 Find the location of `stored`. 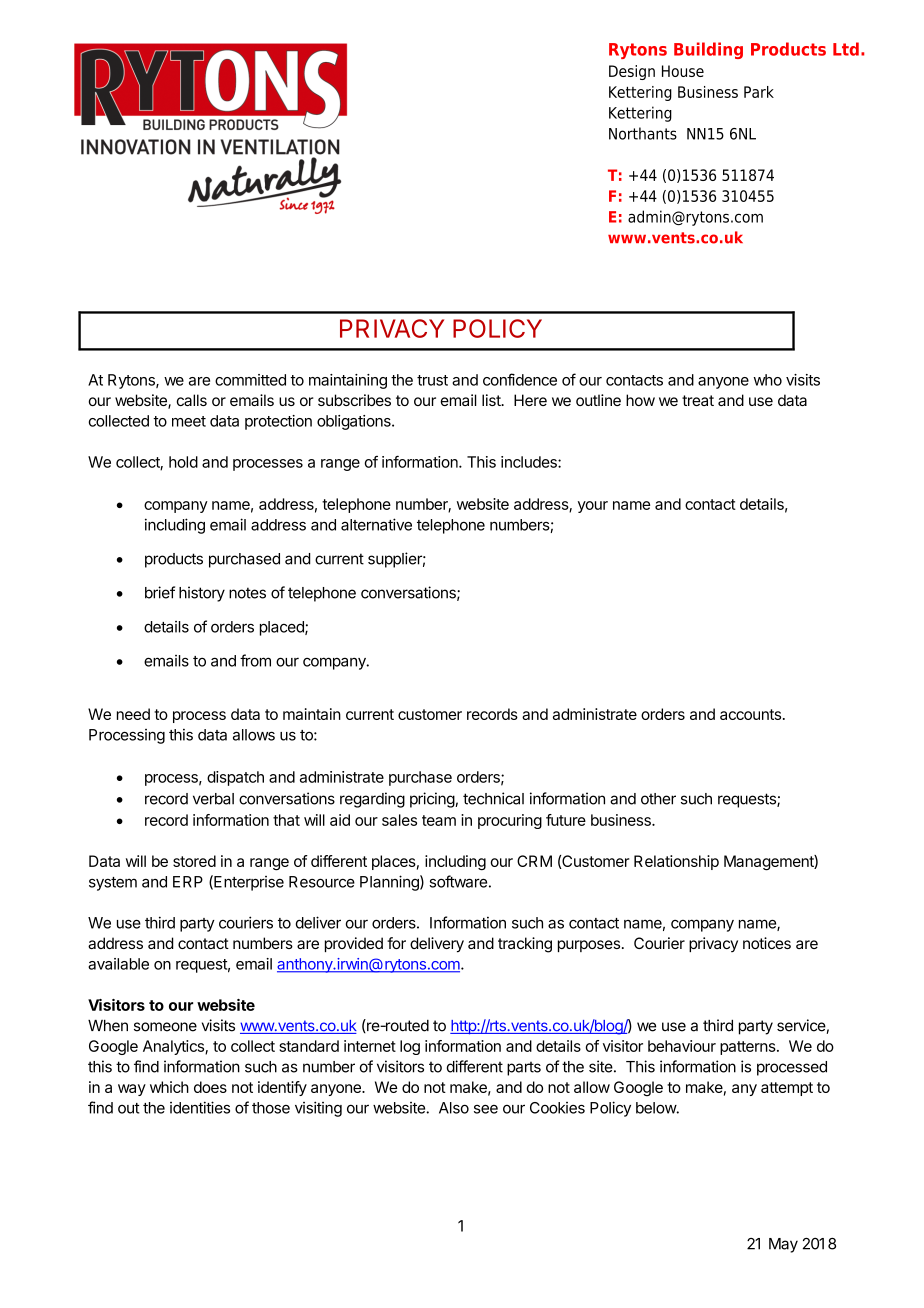

stored is located at coordinates (194, 861).
